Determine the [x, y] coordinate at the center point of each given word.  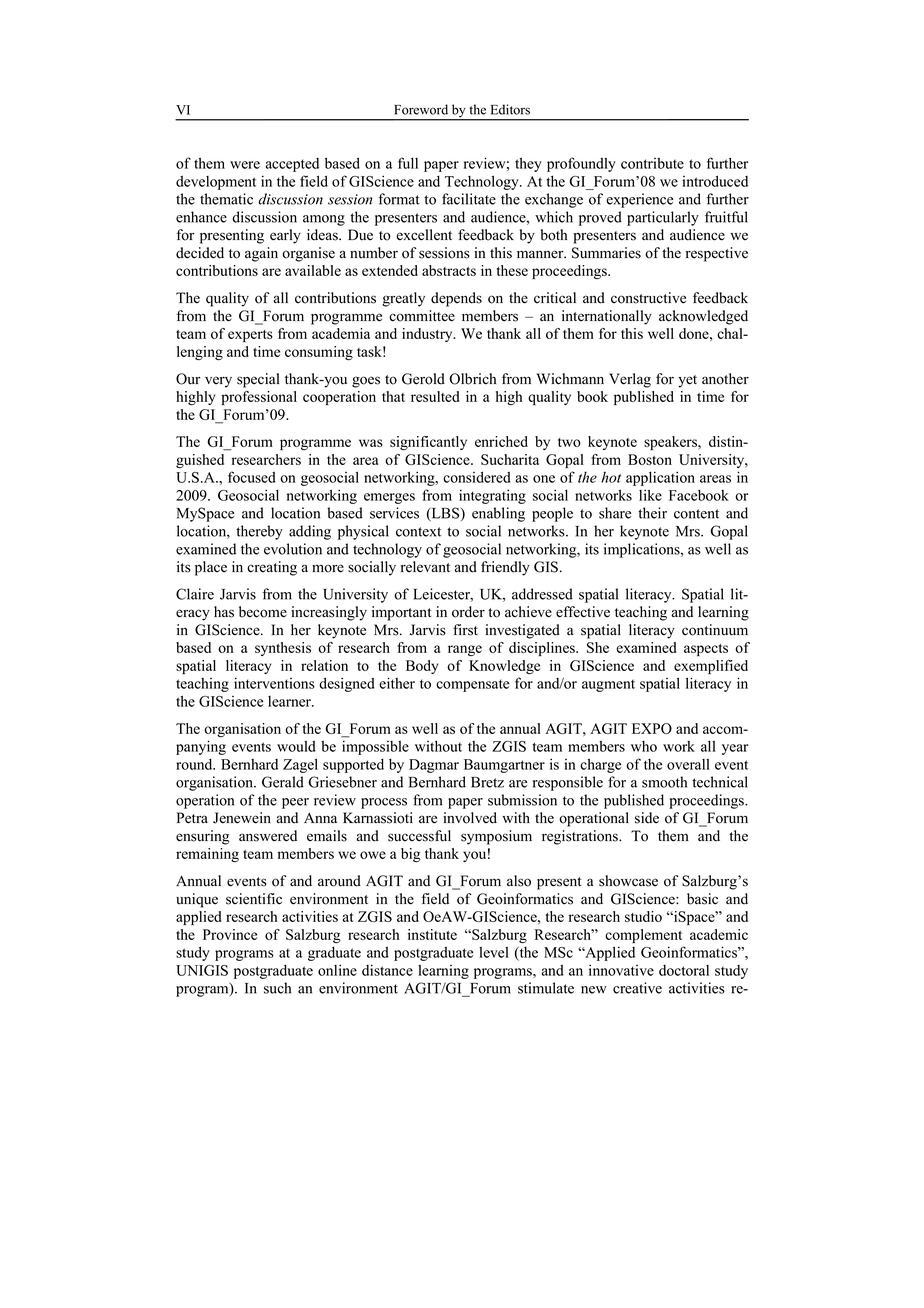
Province [230, 934]
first [465, 630]
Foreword [421, 109]
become [263, 612]
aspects [706, 650]
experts [250, 336]
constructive [648, 298]
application [660, 478]
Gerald [283, 782]
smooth [664, 782]
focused [252, 477]
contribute [652, 163]
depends [456, 299]
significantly [428, 443]
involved [470, 818]
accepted [292, 165]
